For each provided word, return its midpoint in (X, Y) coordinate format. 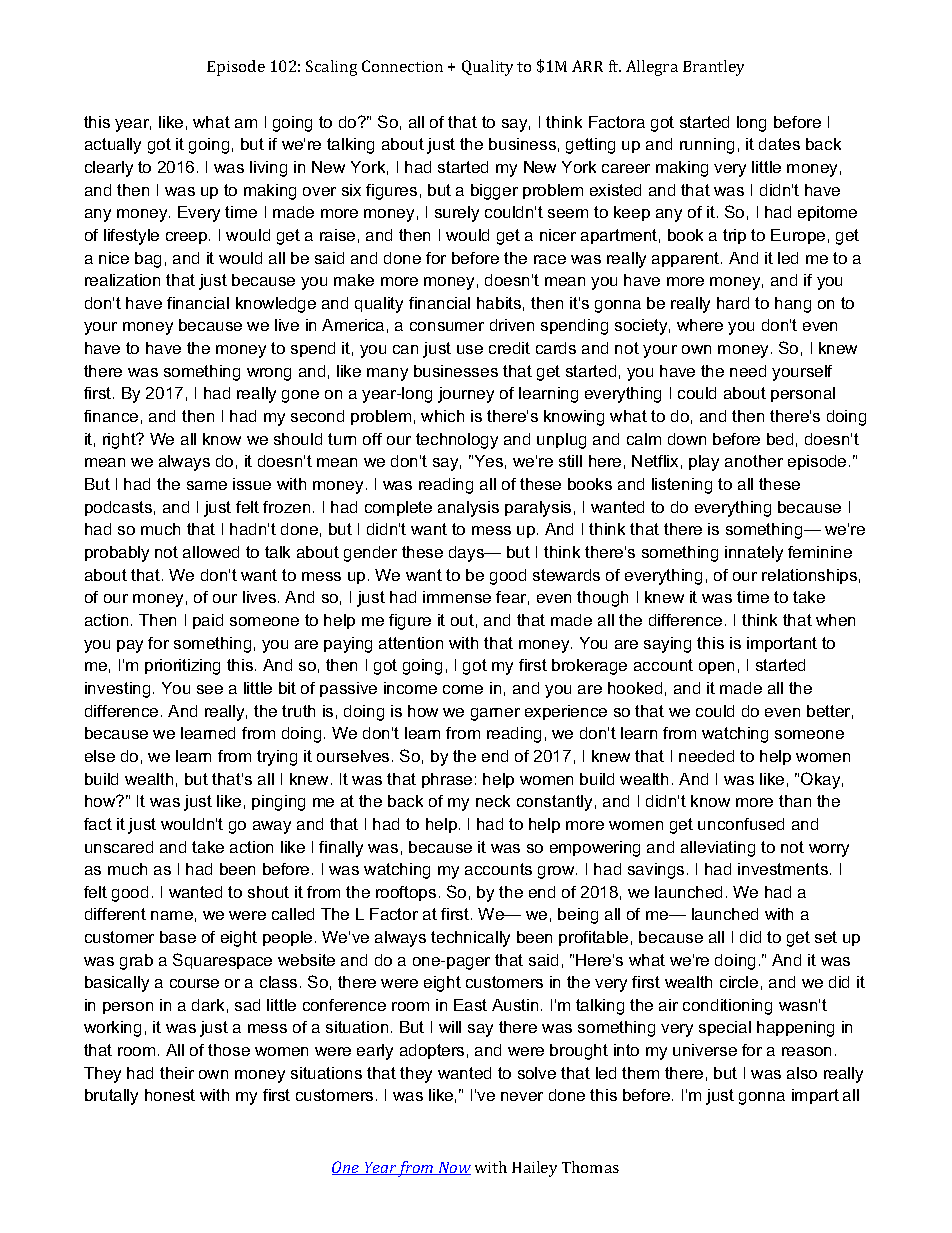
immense (457, 597)
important (782, 644)
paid (208, 621)
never (522, 1096)
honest (170, 1095)
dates (779, 144)
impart (815, 1096)
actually (113, 146)
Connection (402, 66)
